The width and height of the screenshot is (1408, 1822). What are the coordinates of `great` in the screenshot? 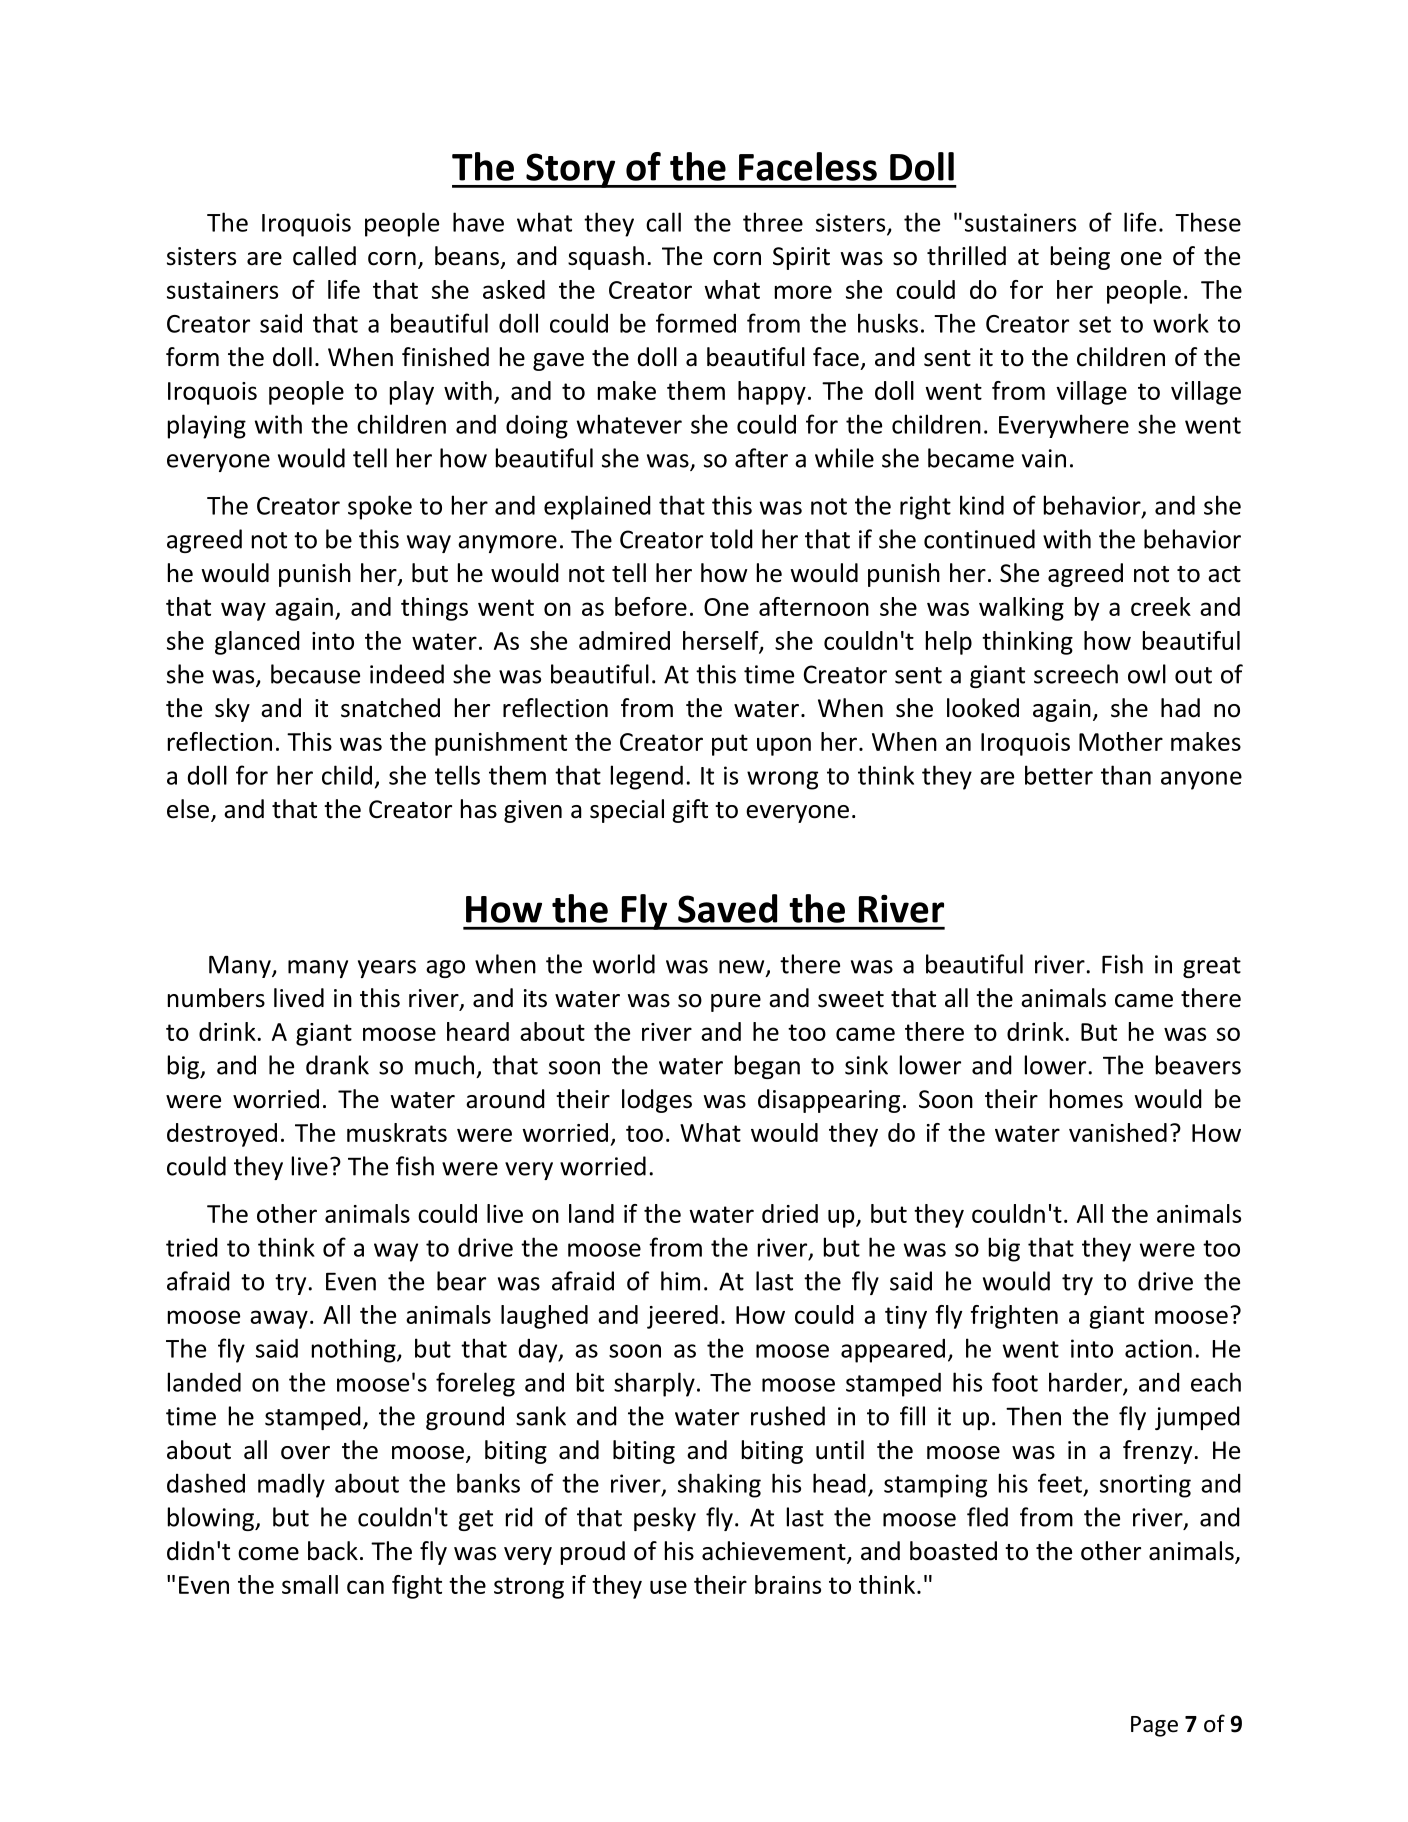 It's located at (1212, 967).
